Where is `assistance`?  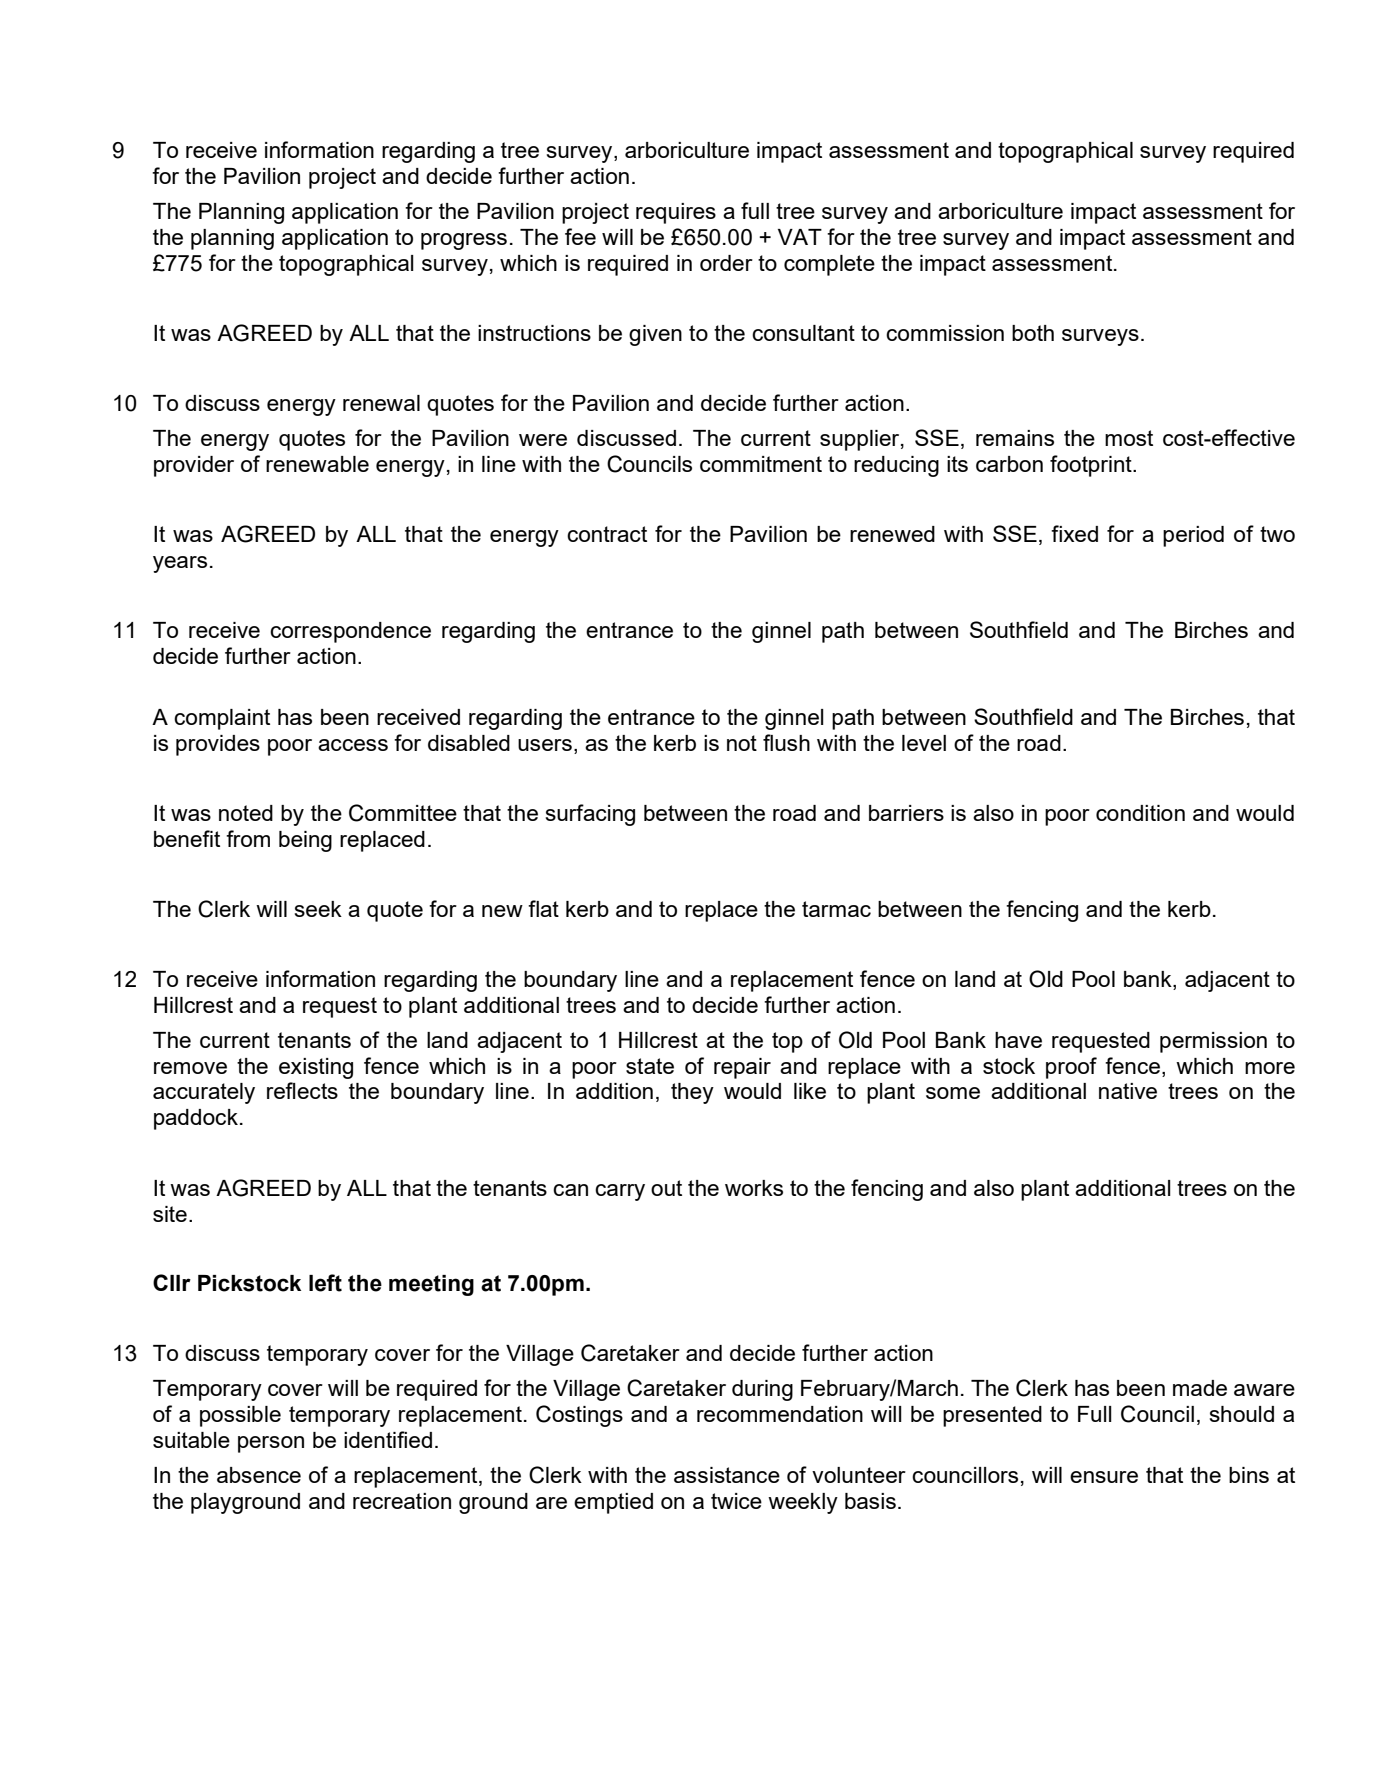 assistance is located at coordinates (727, 1475).
